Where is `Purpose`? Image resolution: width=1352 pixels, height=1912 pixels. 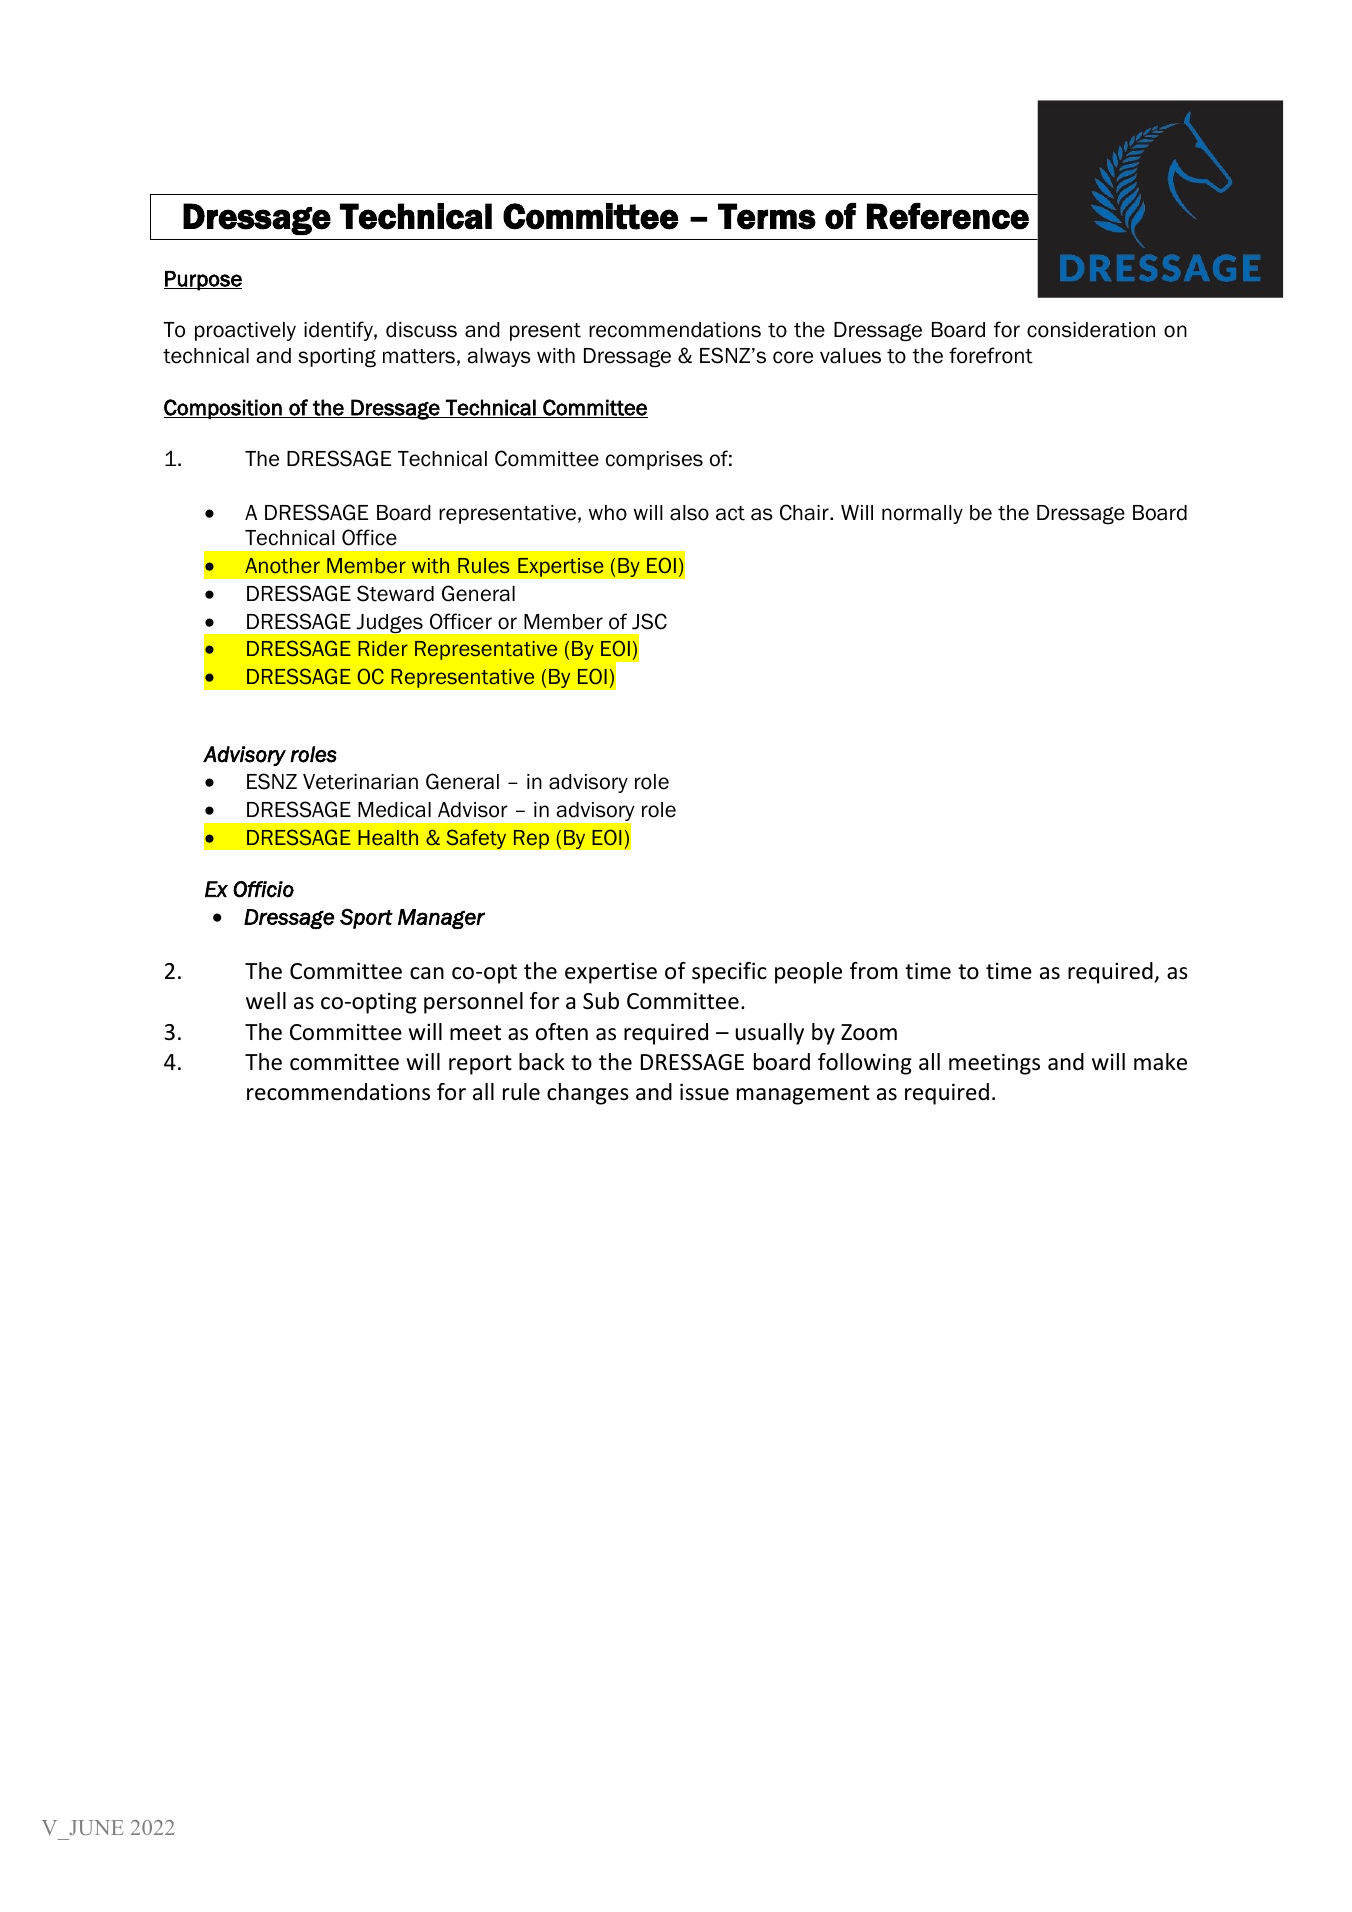
Purpose is located at coordinates (203, 281).
